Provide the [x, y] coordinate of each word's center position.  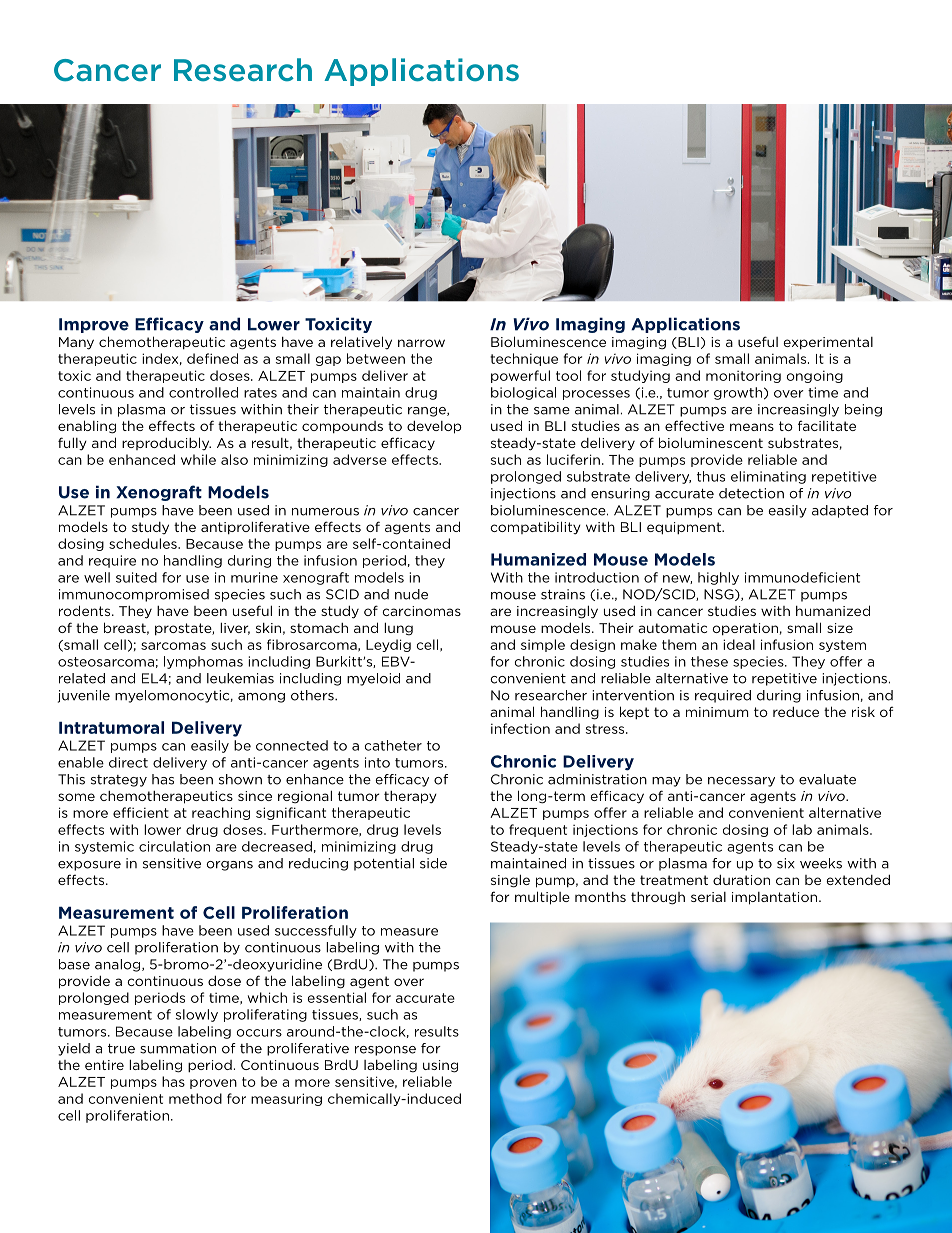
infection [520, 728]
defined [212, 358]
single [510, 881]
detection [751, 493]
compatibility [535, 528]
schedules [144, 543]
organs [229, 866]
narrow [421, 343]
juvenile [84, 696]
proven [213, 1084]
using [440, 1066]
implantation [776, 898]
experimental [828, 343]
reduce [796, 711]
